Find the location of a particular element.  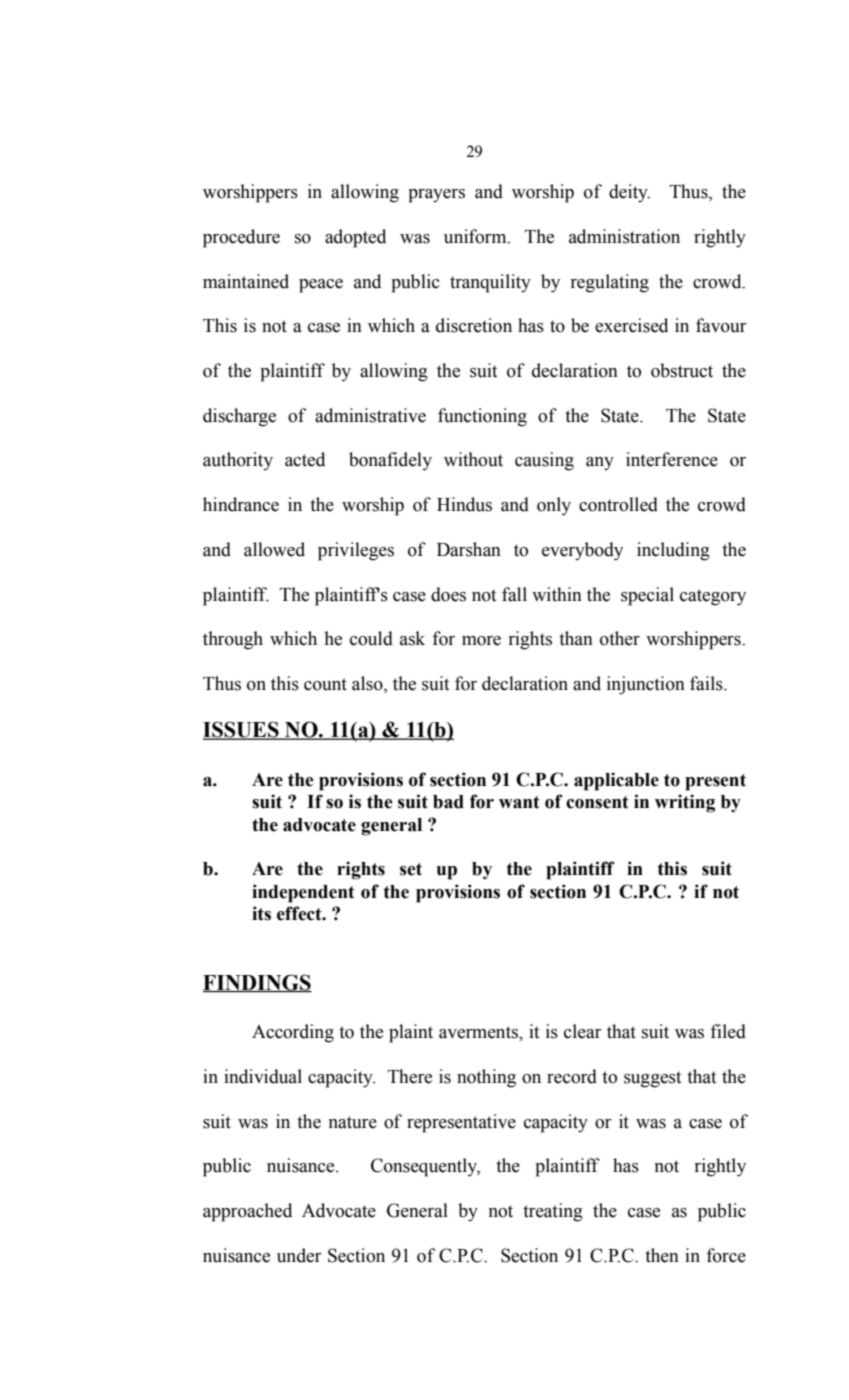

filed is located at coordinates (728, 1031).
